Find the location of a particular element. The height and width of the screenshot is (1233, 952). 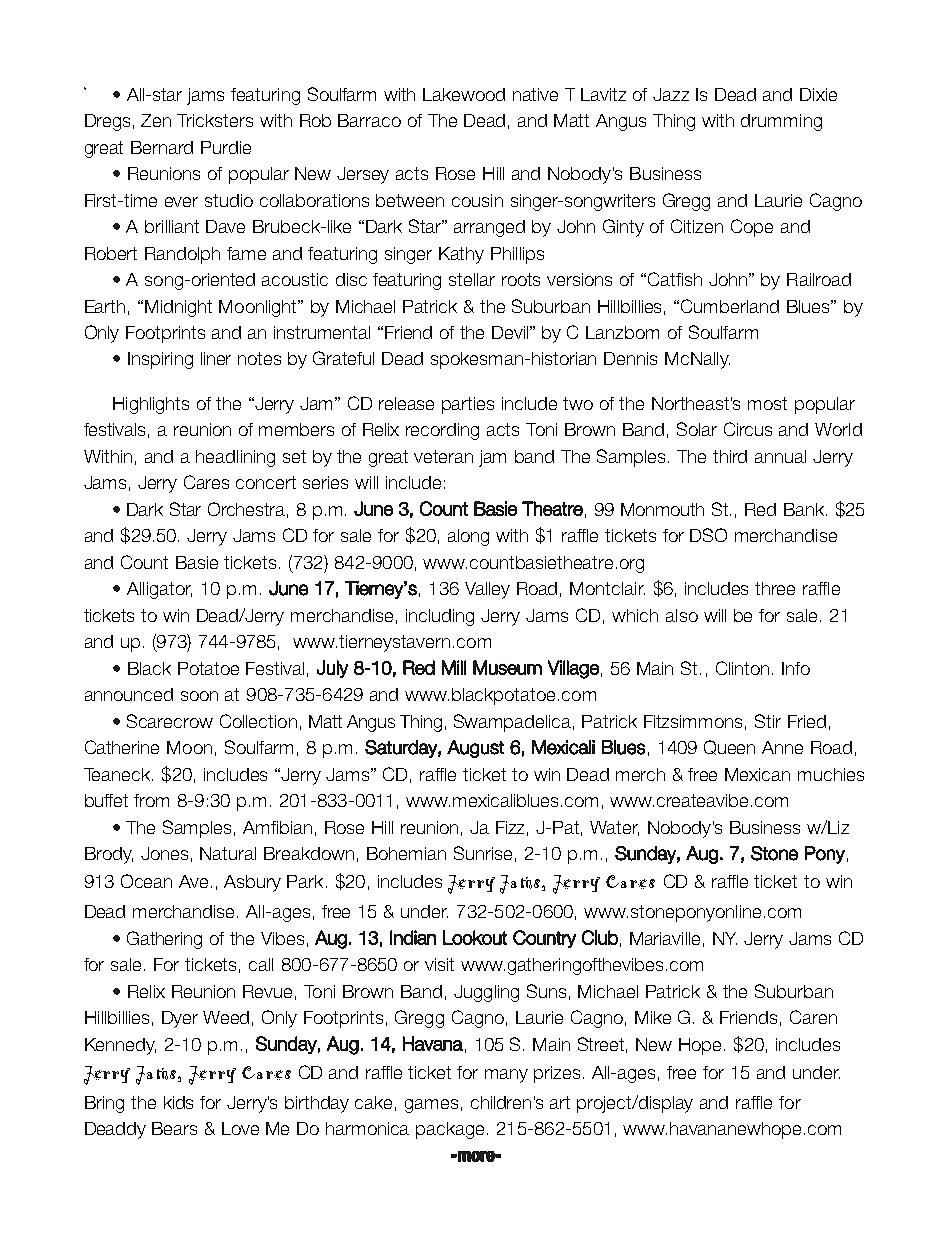

drumming is located at coordinates (781, 122).
